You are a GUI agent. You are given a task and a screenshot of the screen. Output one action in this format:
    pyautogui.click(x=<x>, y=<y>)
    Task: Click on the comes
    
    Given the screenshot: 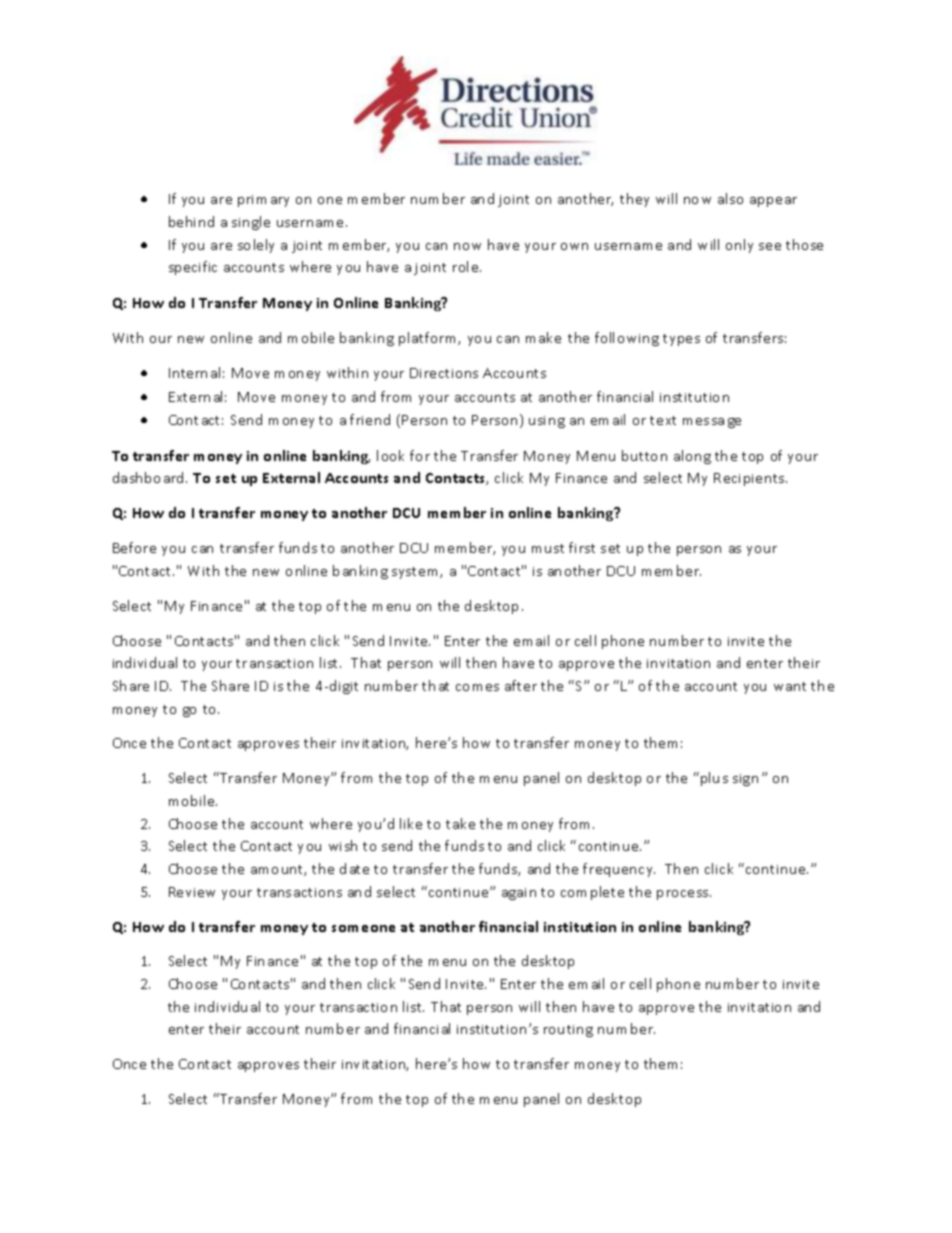 What is the action you would take?
    pyautogui.click(x=477, y=687)
